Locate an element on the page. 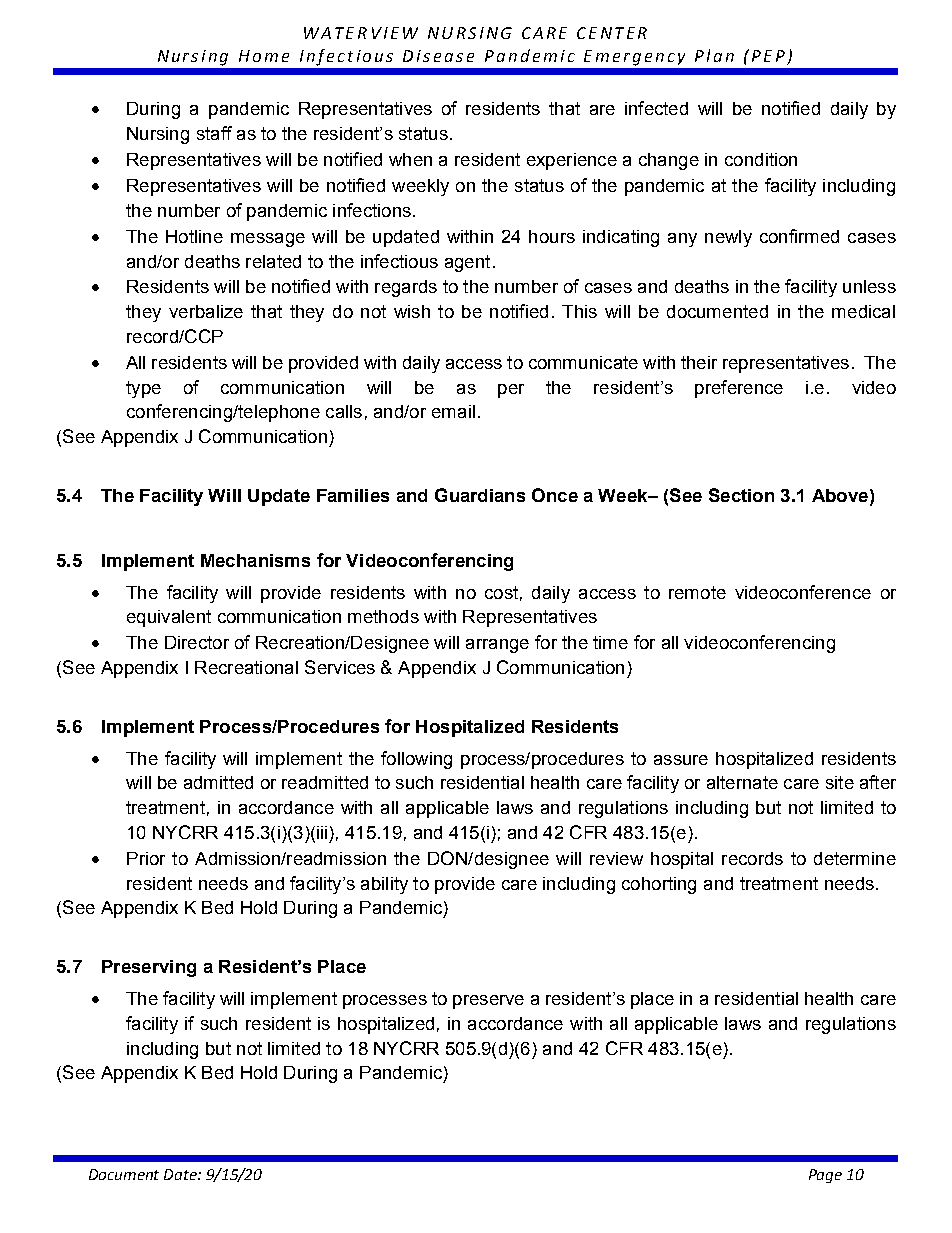 Image resolution: width=952 pixels, height=1233 pixels. Preserving is located at coordinates (149, 968).
